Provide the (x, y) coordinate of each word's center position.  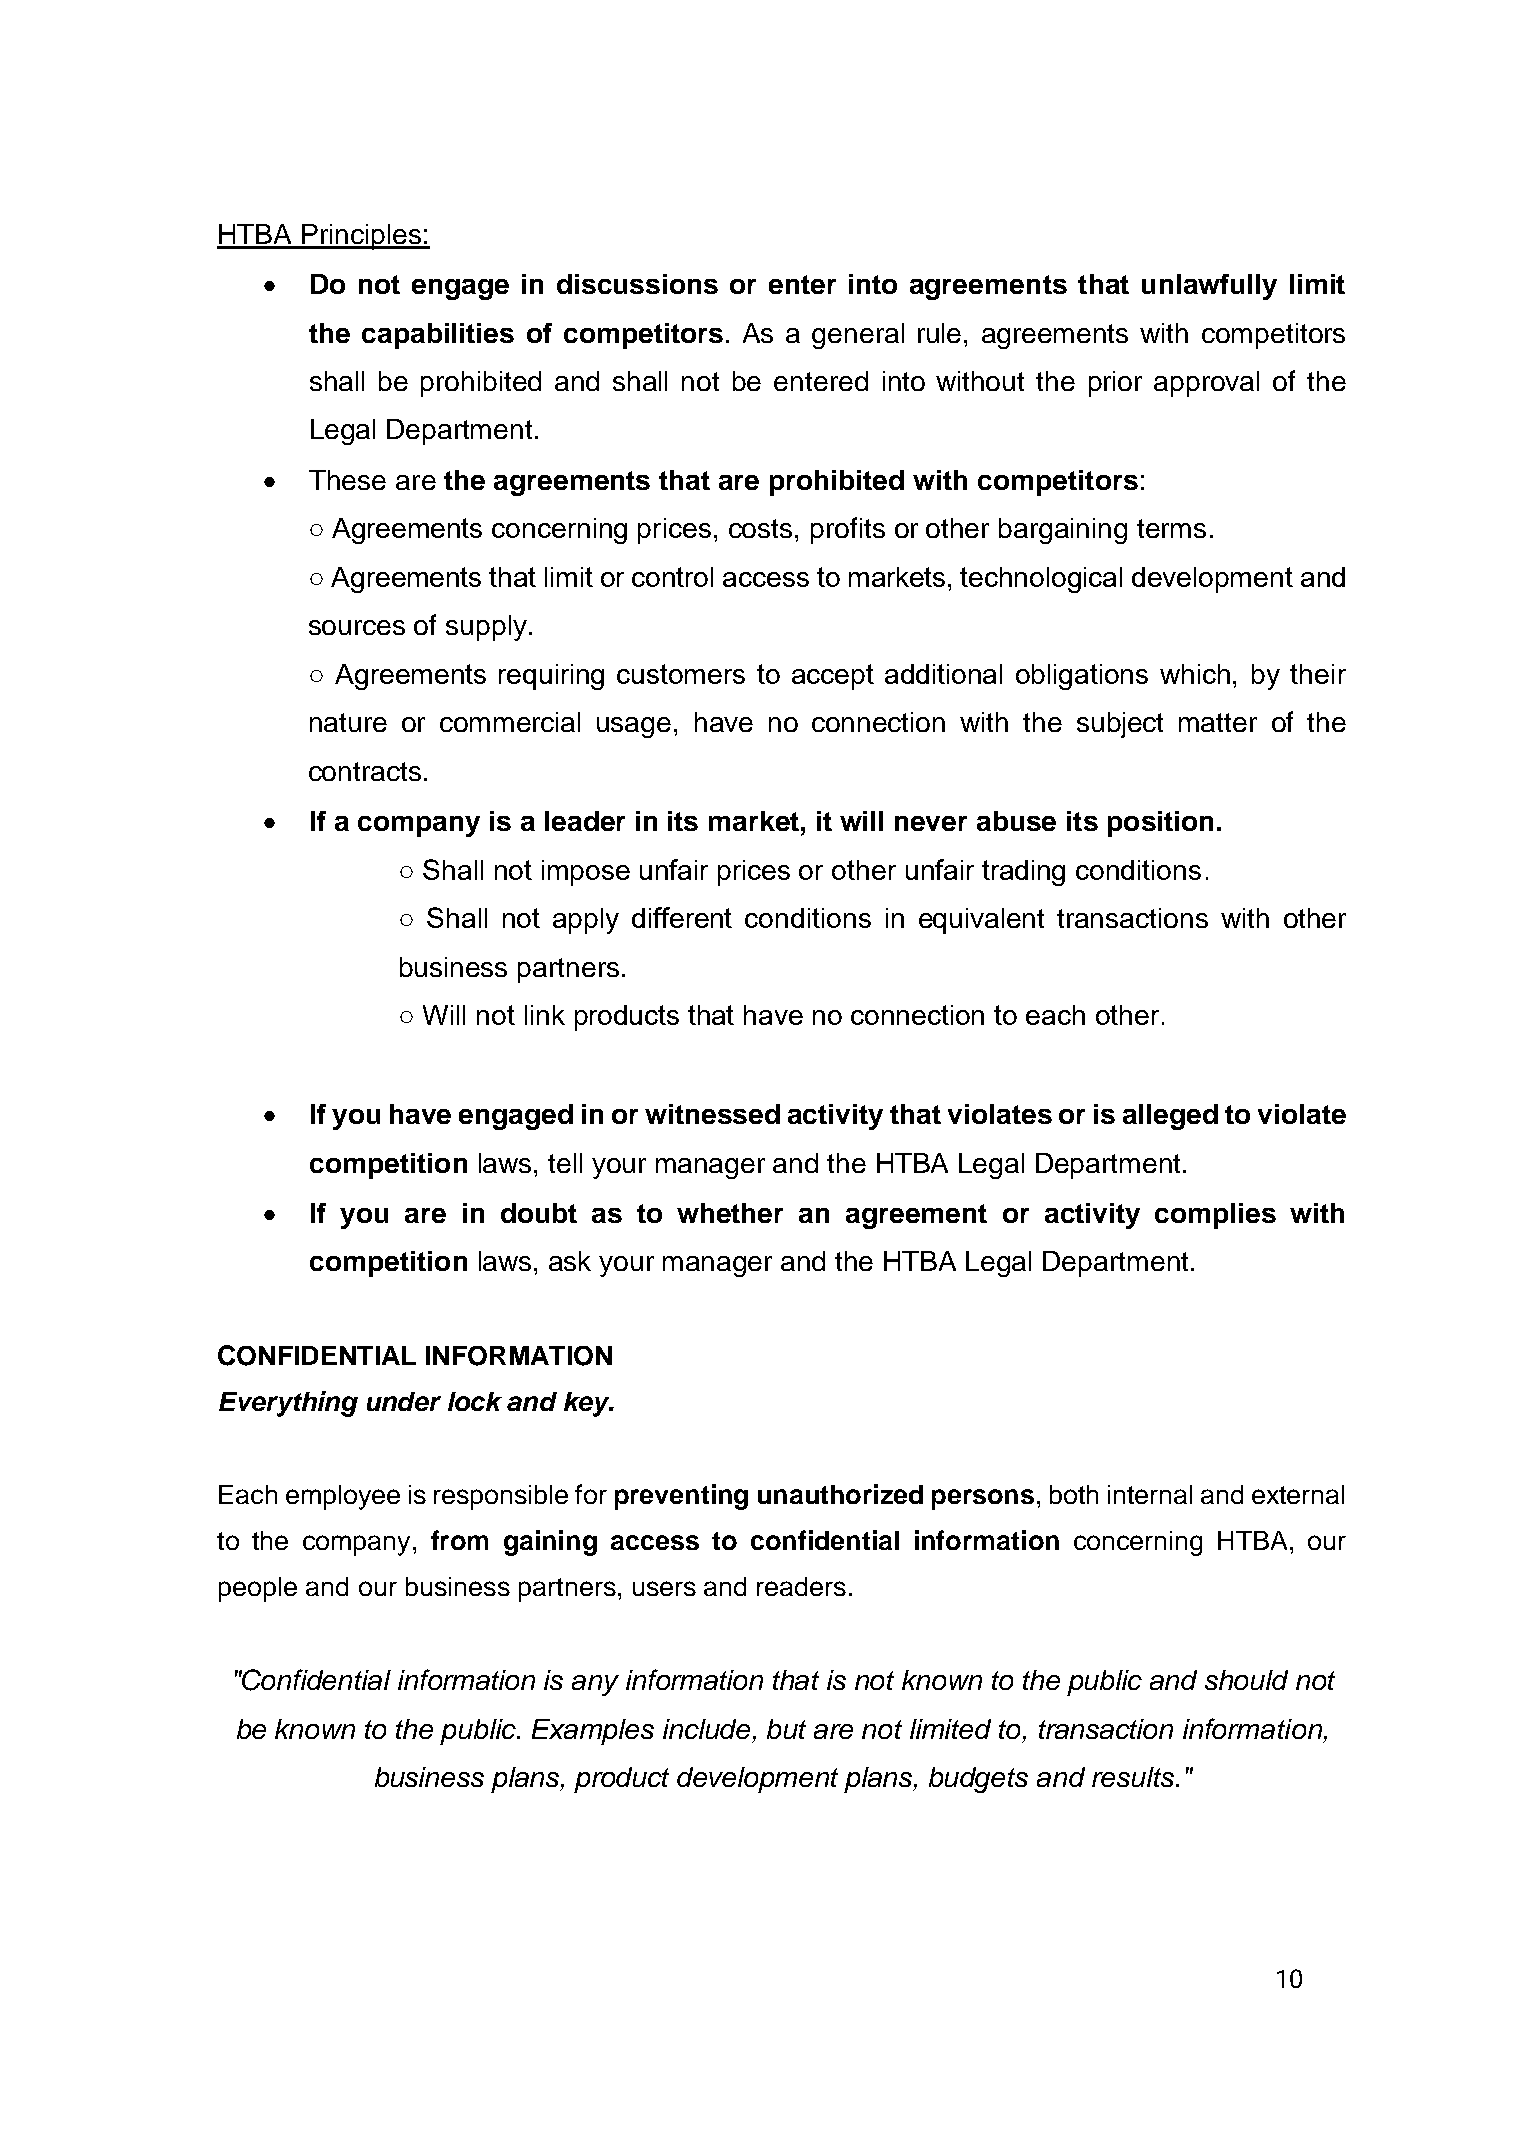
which (1195, 674)
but (786, 1729)
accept (833, 677)
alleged (1170, 1117)
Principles (361, 237)
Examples (593, 1732)
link (545, 1015)
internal (1150, 1494)
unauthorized (840, 1494)
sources (357, 627)
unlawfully (1209, 287)
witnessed (712, 1114)
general (858, 336)
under (404, 1401)
